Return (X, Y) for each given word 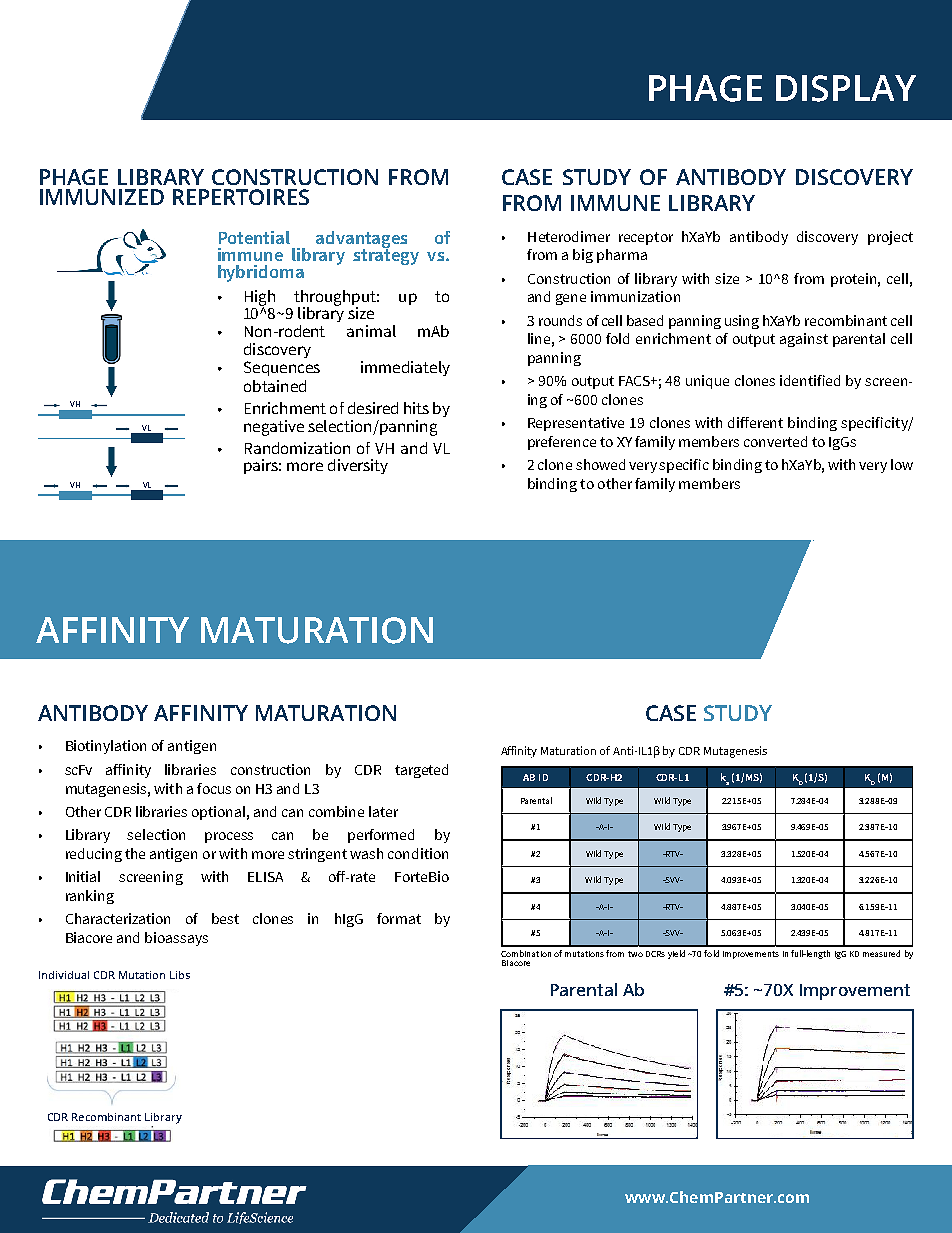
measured (881, 953)
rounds (560, 320)
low (902, 464)
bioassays (176, 939)
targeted (421, 771)
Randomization (297, 448)
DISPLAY (846, 88)
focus (214, 788)
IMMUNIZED (102, 197)
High (260, 299)
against (804, 340)
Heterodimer (569, 236)
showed (600, 464)
